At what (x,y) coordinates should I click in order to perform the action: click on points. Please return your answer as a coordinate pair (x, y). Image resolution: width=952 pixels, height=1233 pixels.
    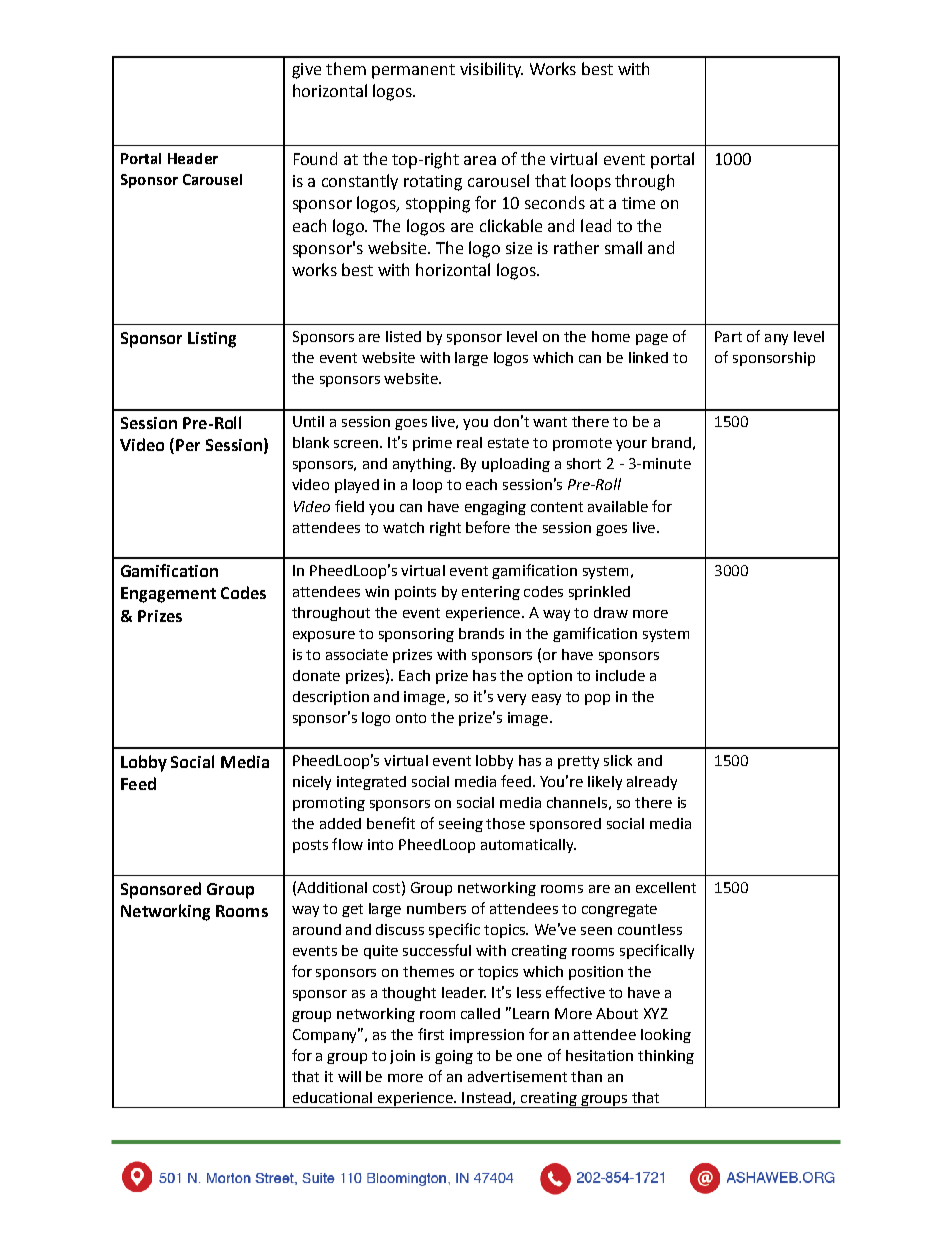
    Looking at the image, I should click on (415, 593).
